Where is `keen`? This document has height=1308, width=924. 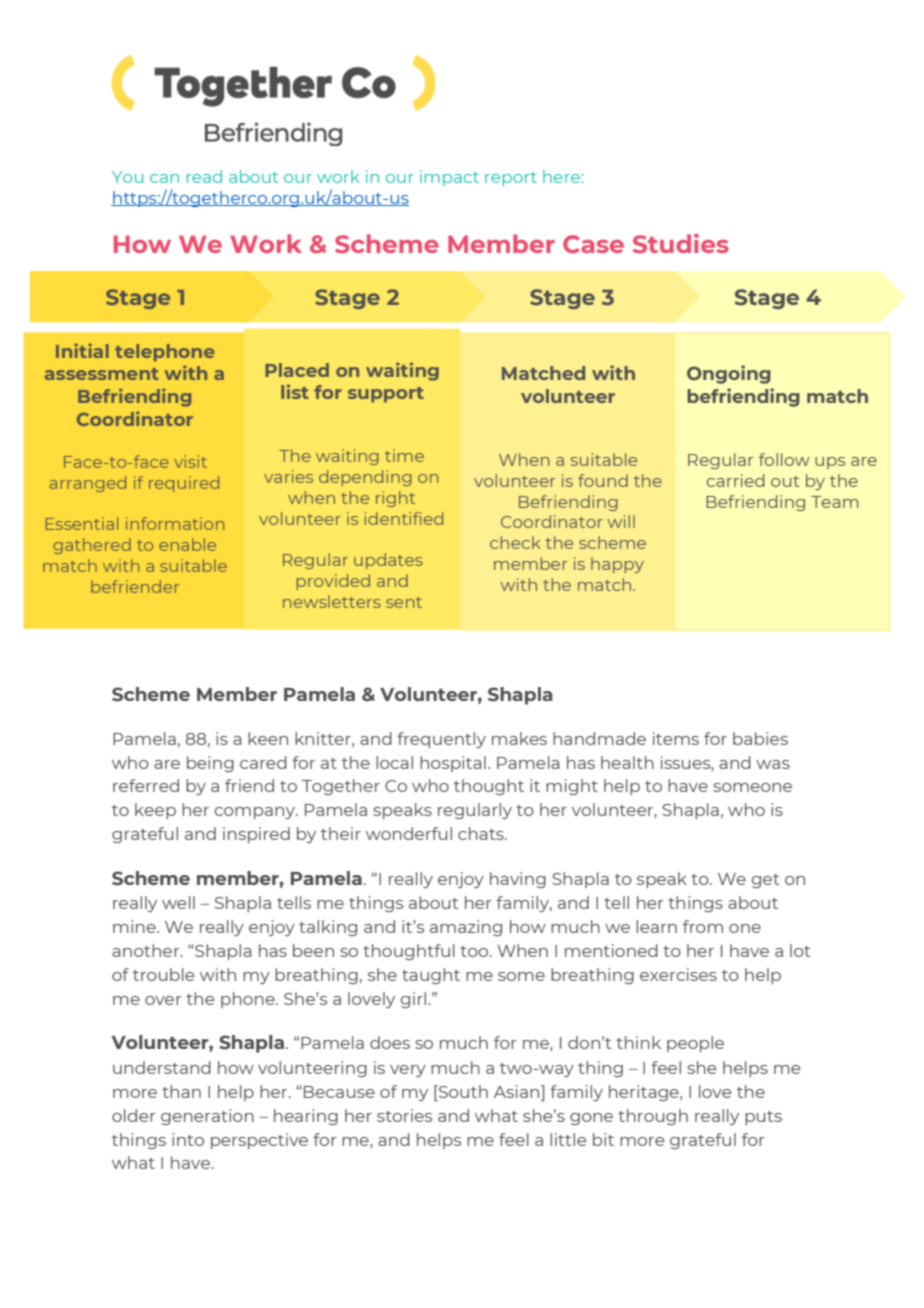 keen is located at coordinates (268, 738).
